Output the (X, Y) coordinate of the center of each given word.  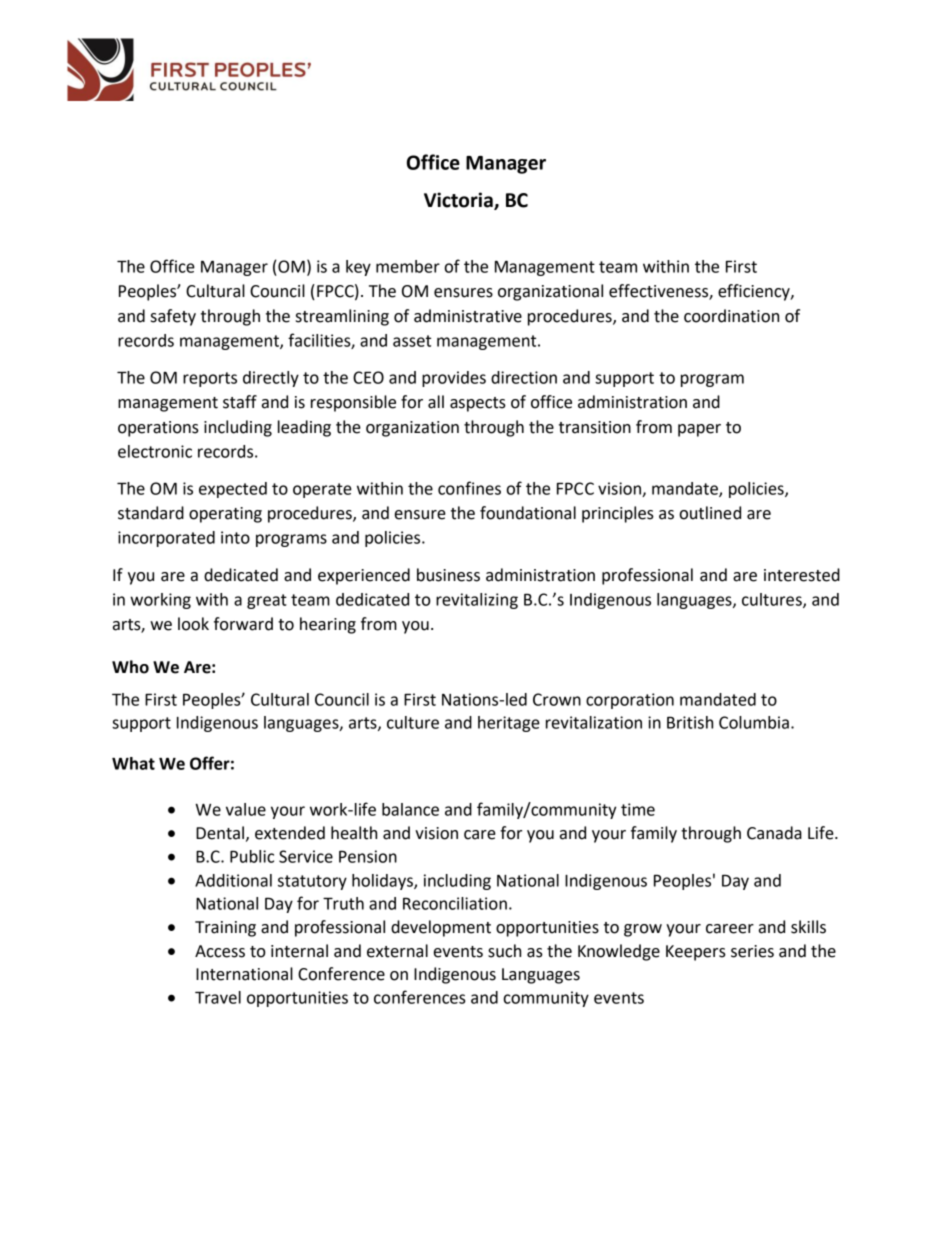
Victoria (459, 201)
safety (173, 317)
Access (220, 951)
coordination (731, 316)
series (752, 951)
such (504, 951)
